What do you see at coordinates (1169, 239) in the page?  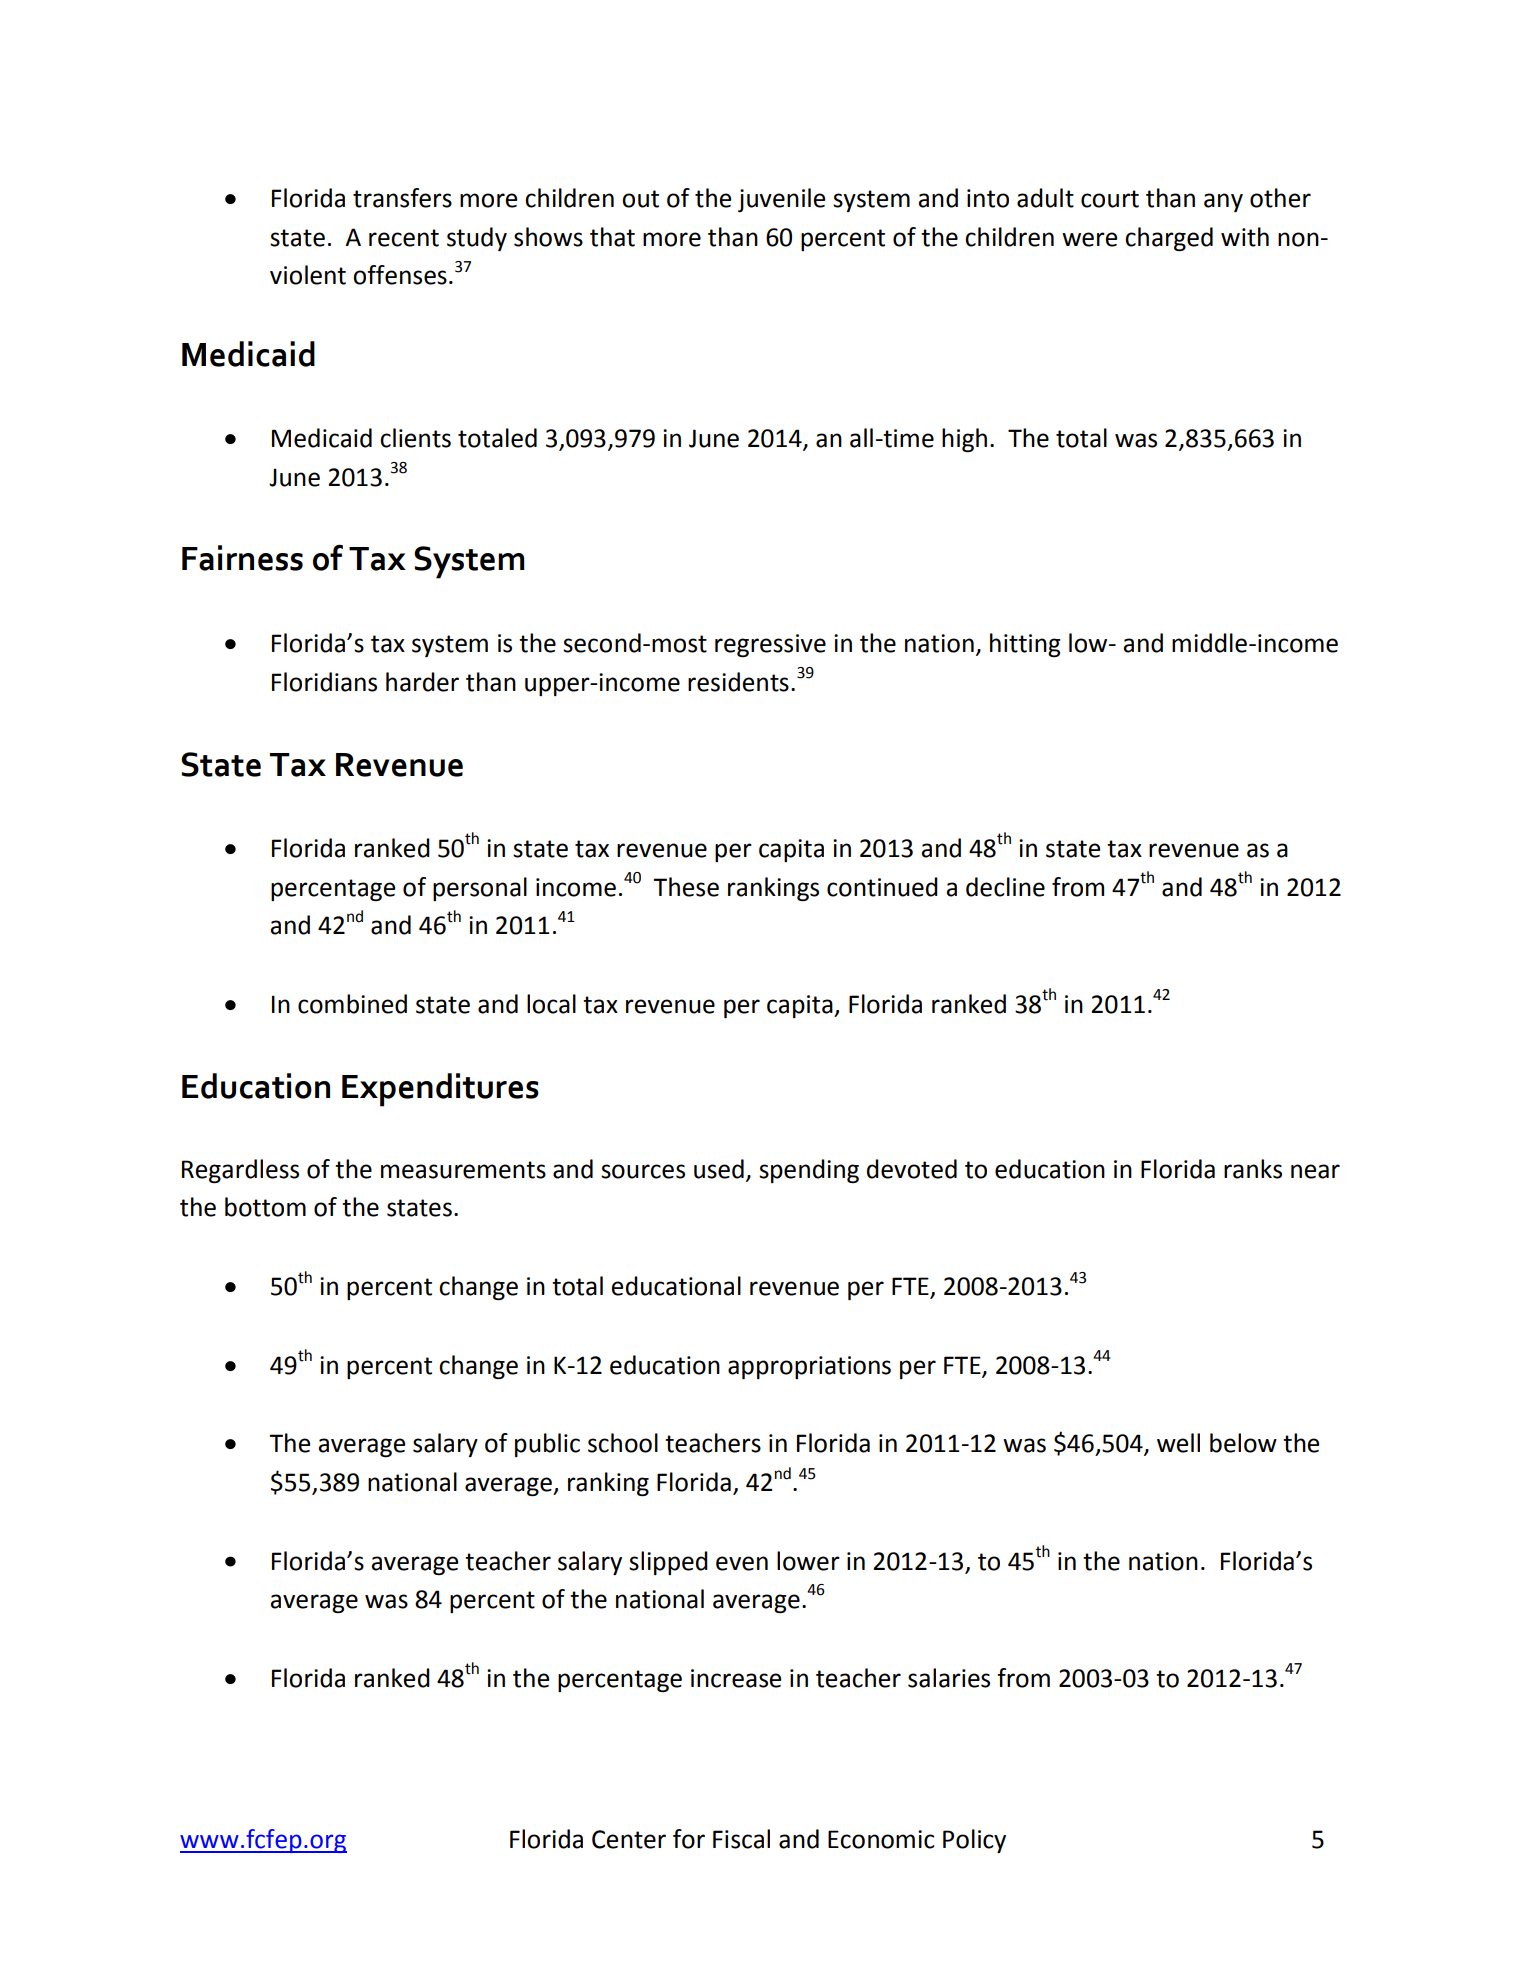 I see `charged` at bounding box center [1169, 239].
